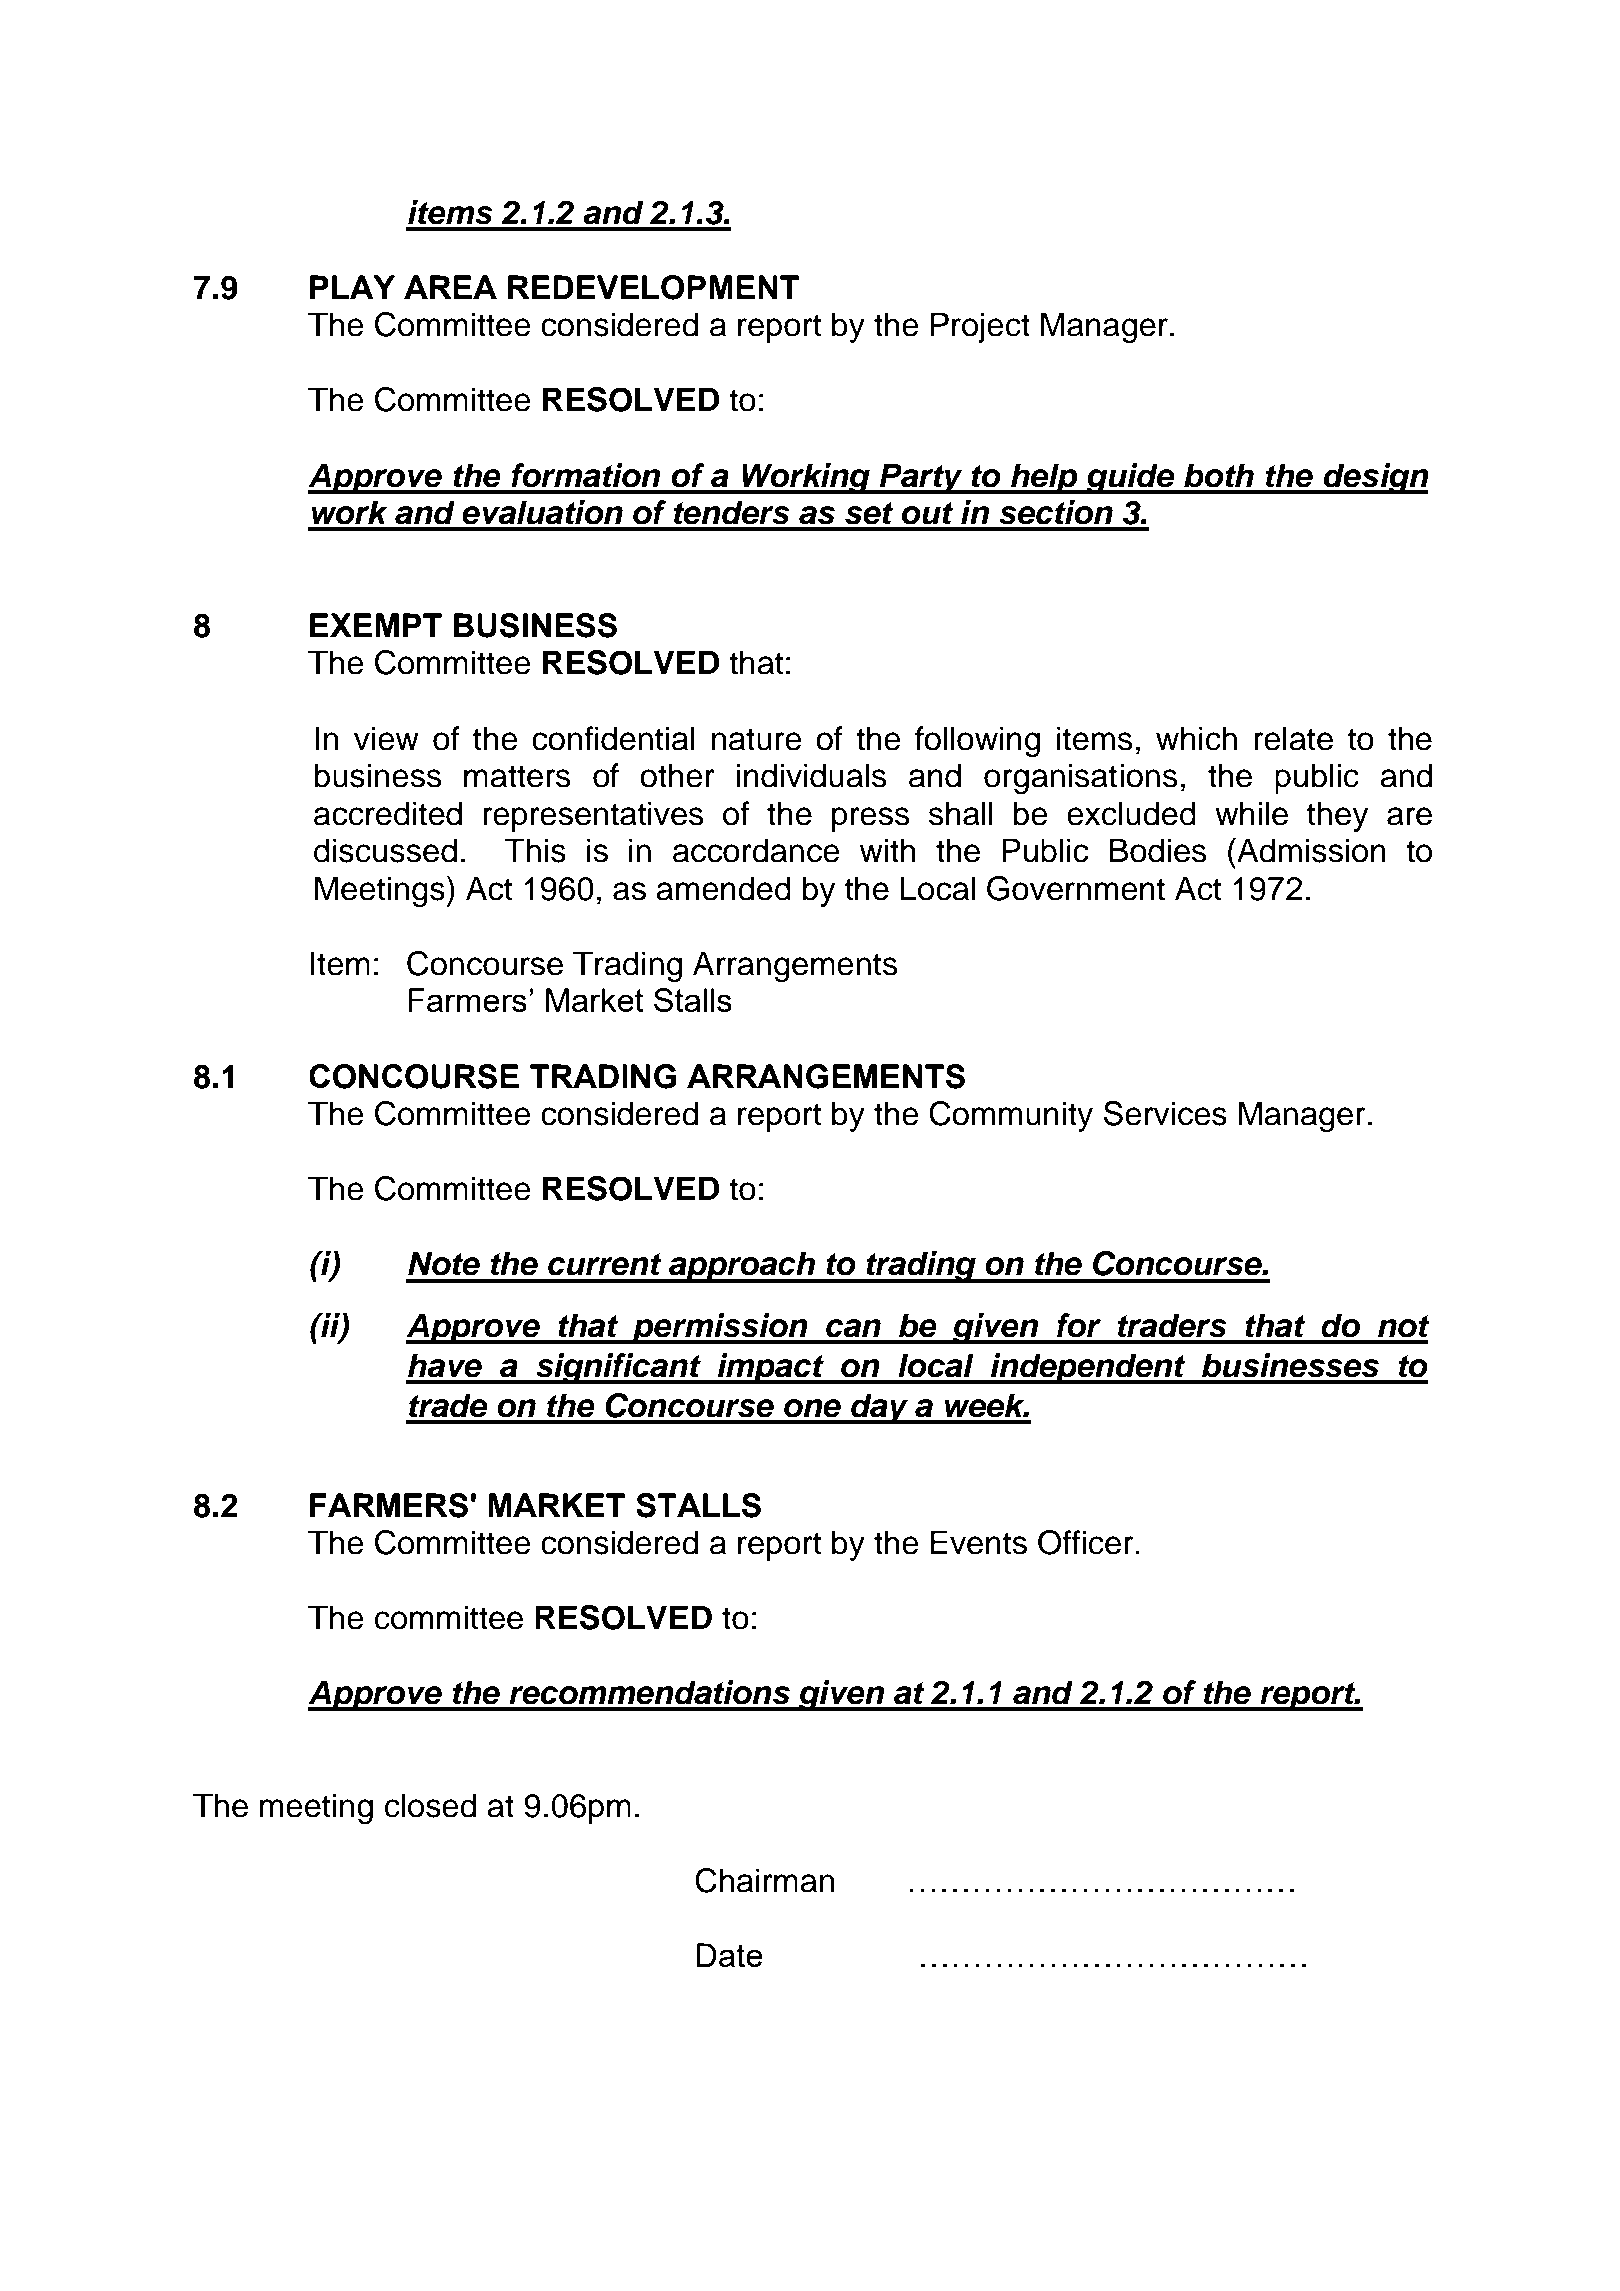  Describe the element at coordinates (1011, 1116) in the document. I see `Community` at that location.
